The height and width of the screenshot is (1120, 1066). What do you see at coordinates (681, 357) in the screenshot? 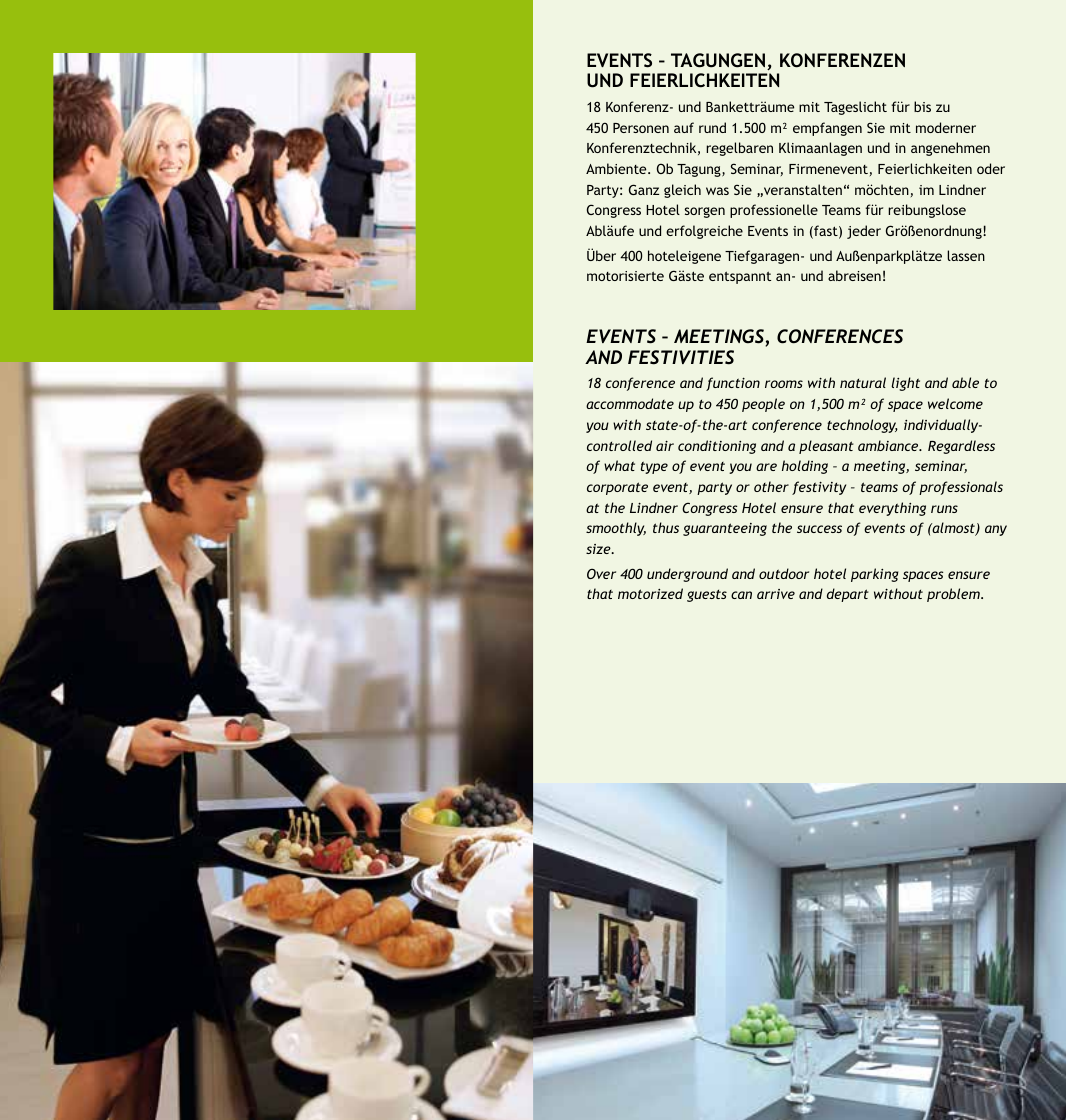
I see `FESTIVITIES` at bounding box center [681, 357].
